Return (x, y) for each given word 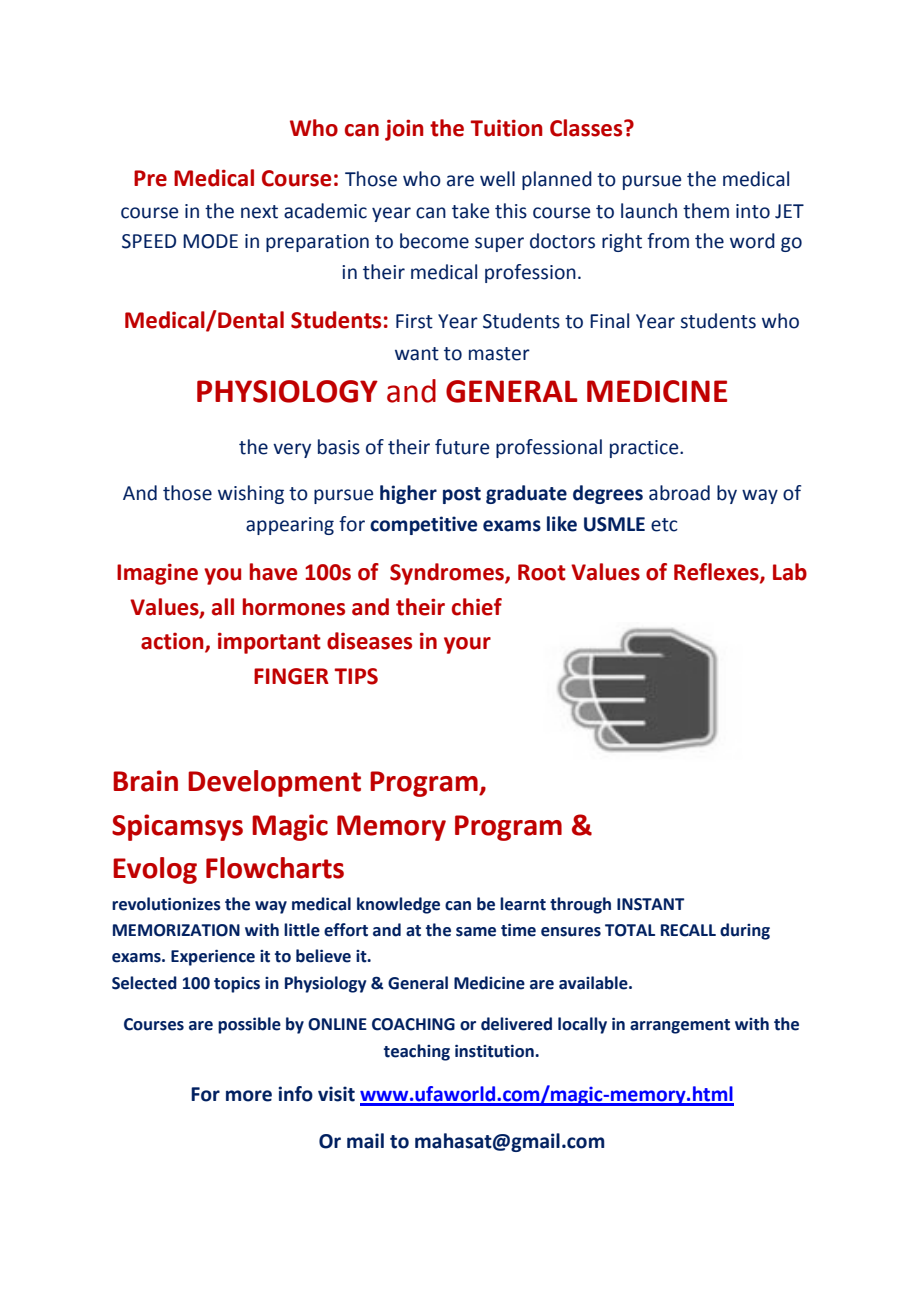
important (269, 643)
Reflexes (717, 572)
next (259, 212)
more (249, 1096)
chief (477, 607)
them (706, 211)
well (497, 179)
